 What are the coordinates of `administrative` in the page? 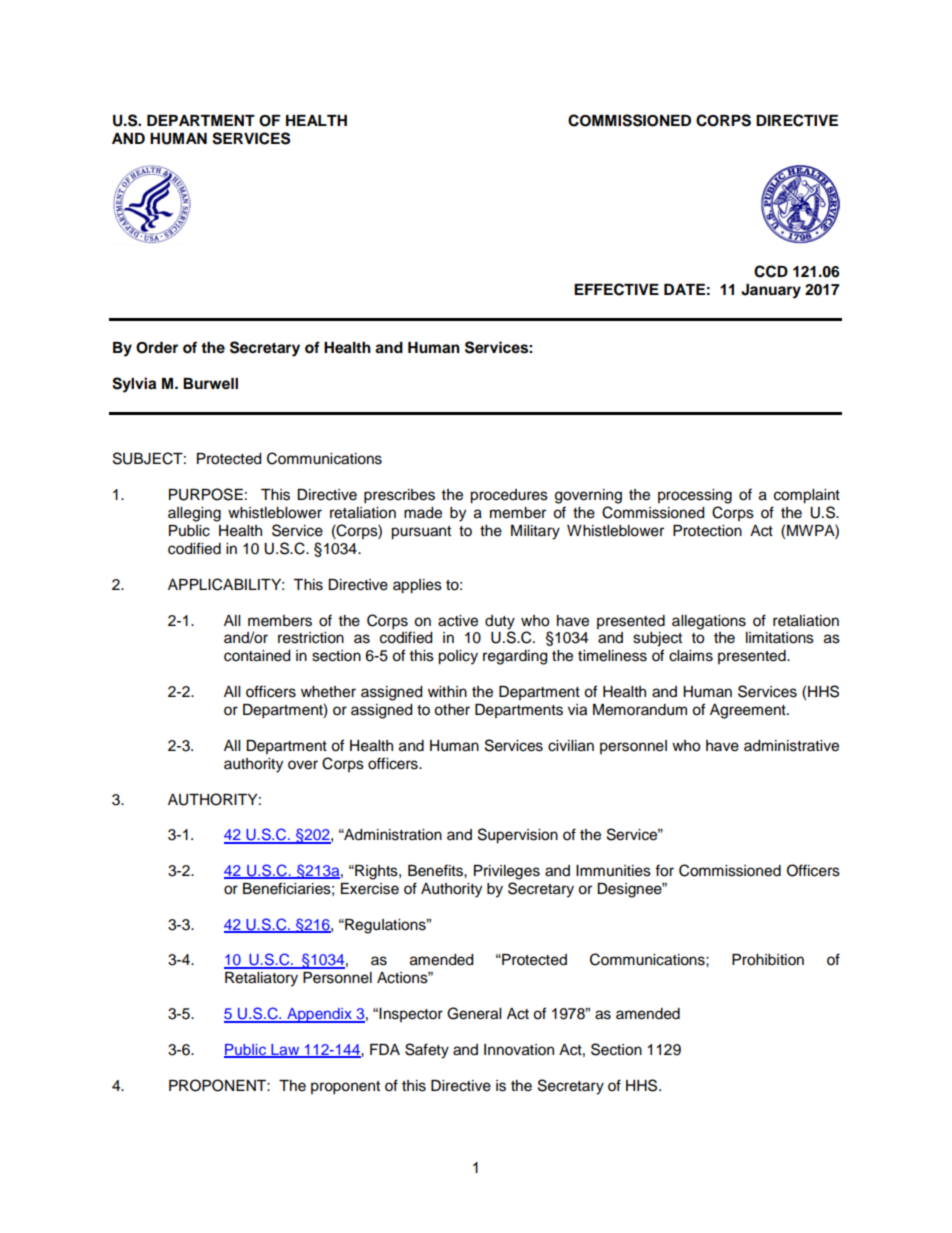 It's located at (791, 746).
